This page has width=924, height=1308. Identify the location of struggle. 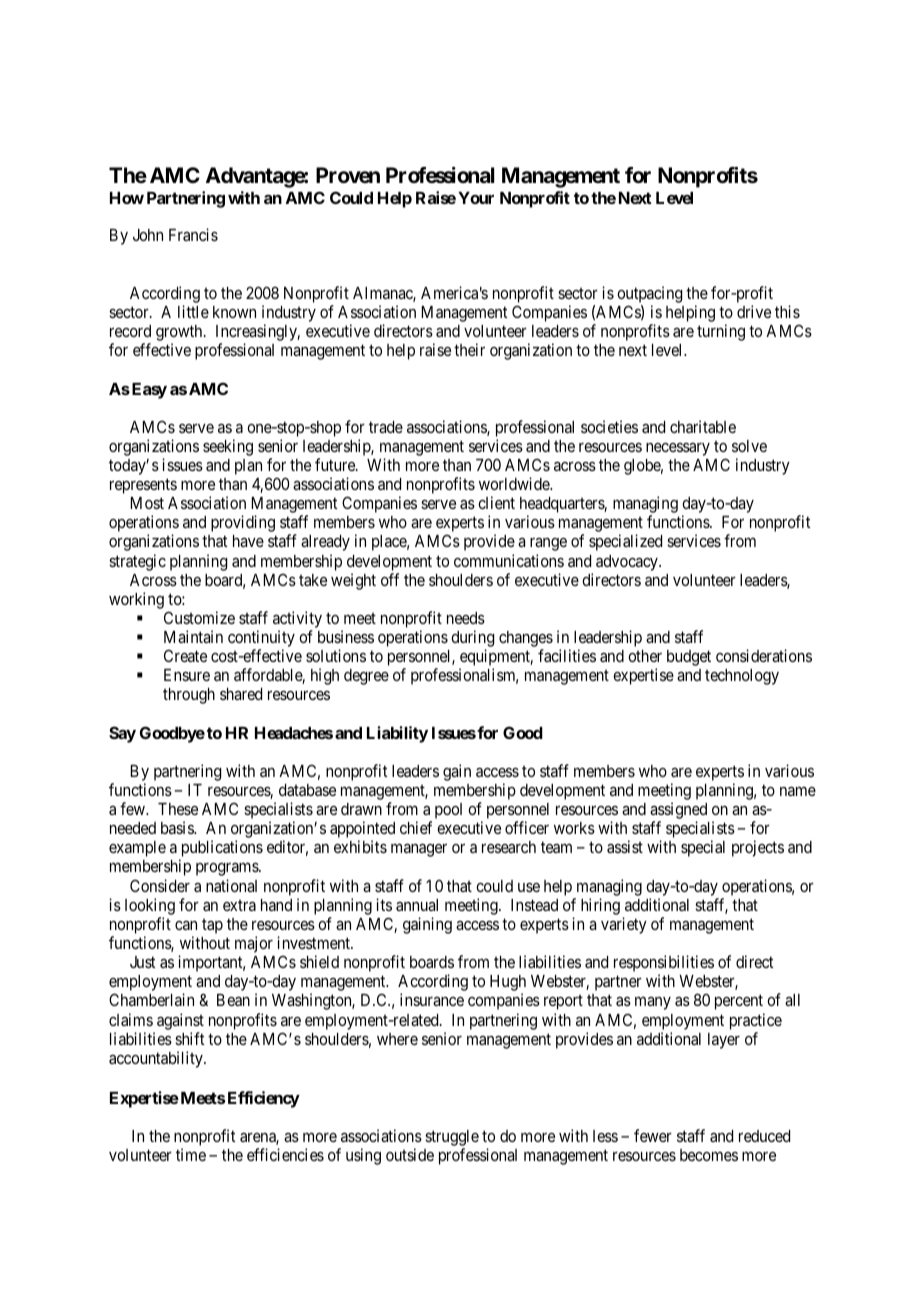
(452, 1139).
